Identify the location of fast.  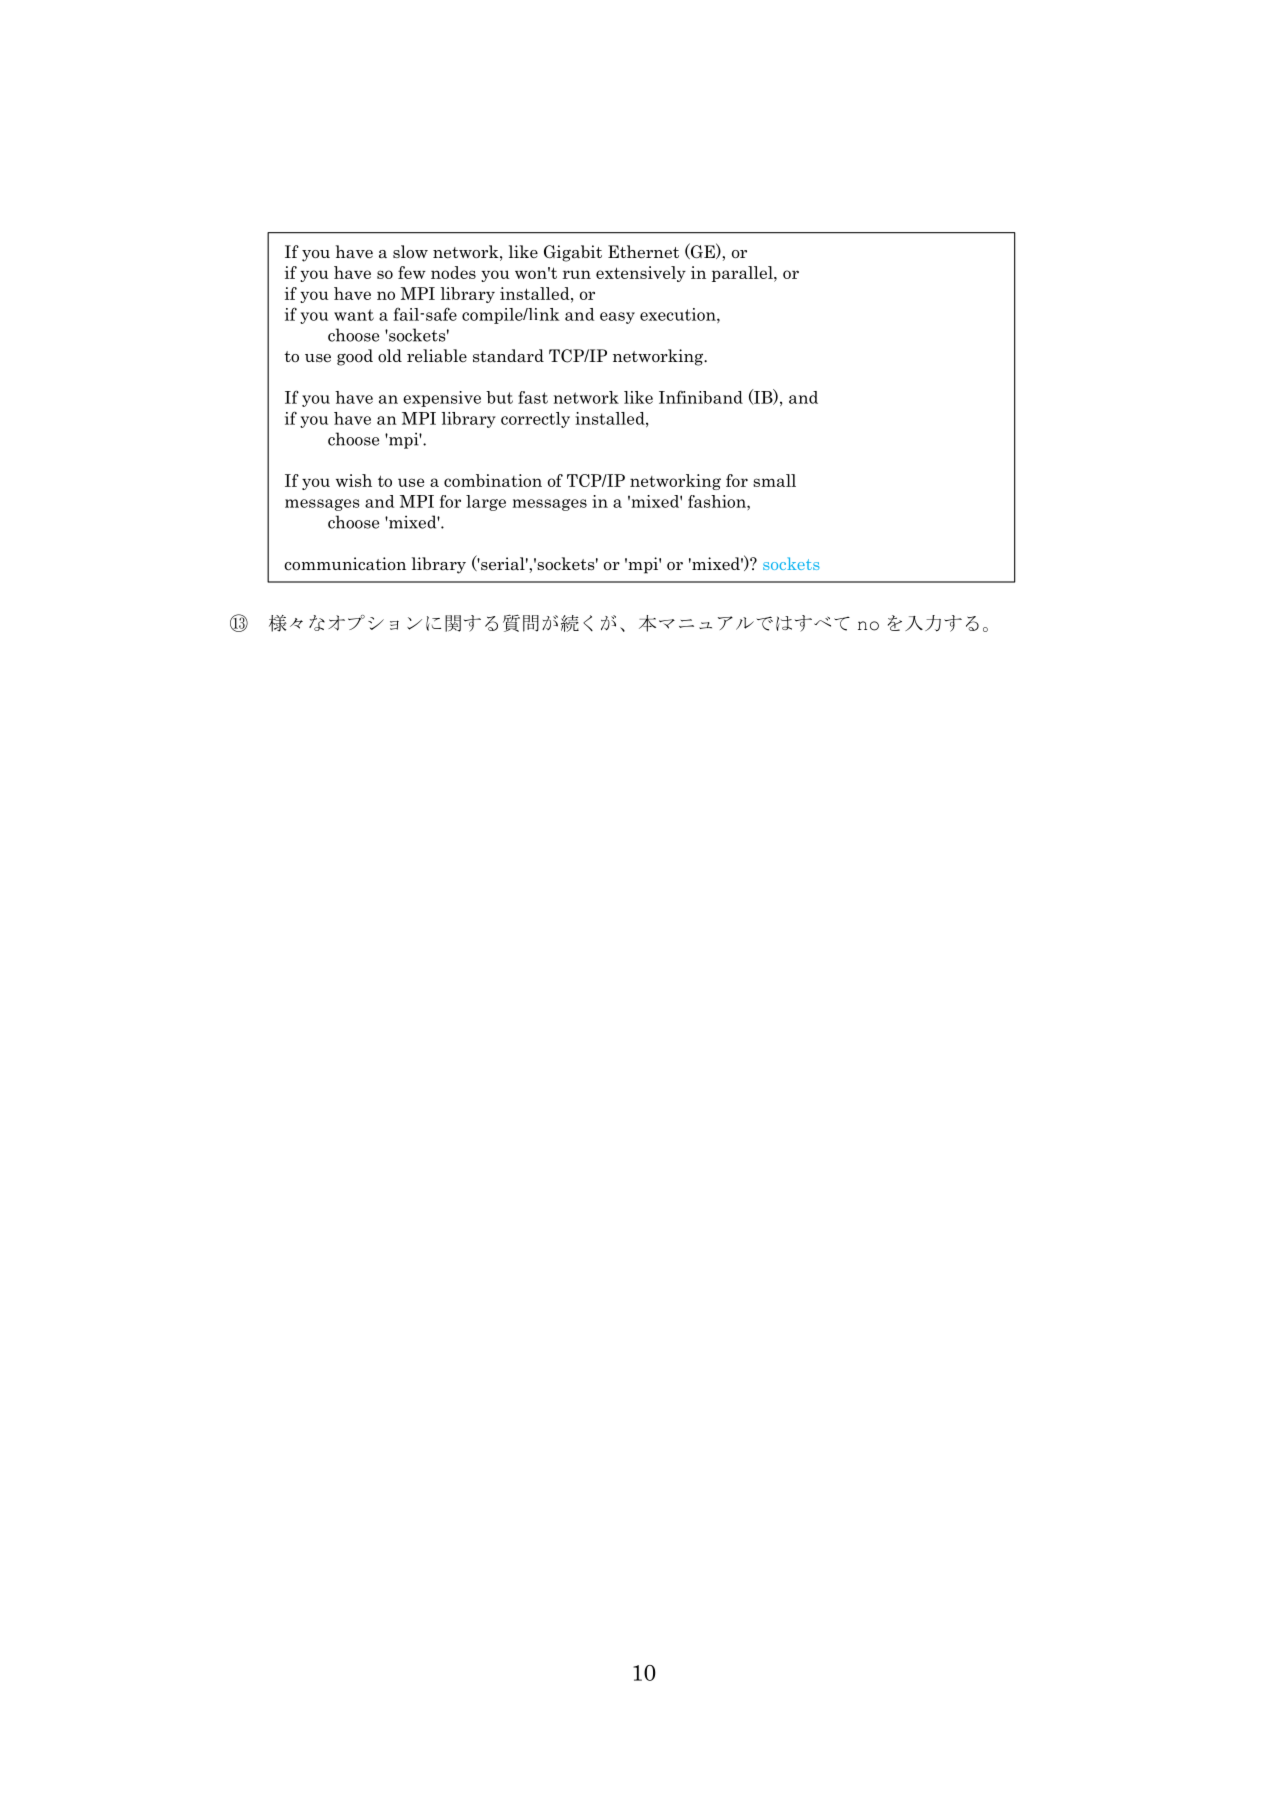
(533, 397).
